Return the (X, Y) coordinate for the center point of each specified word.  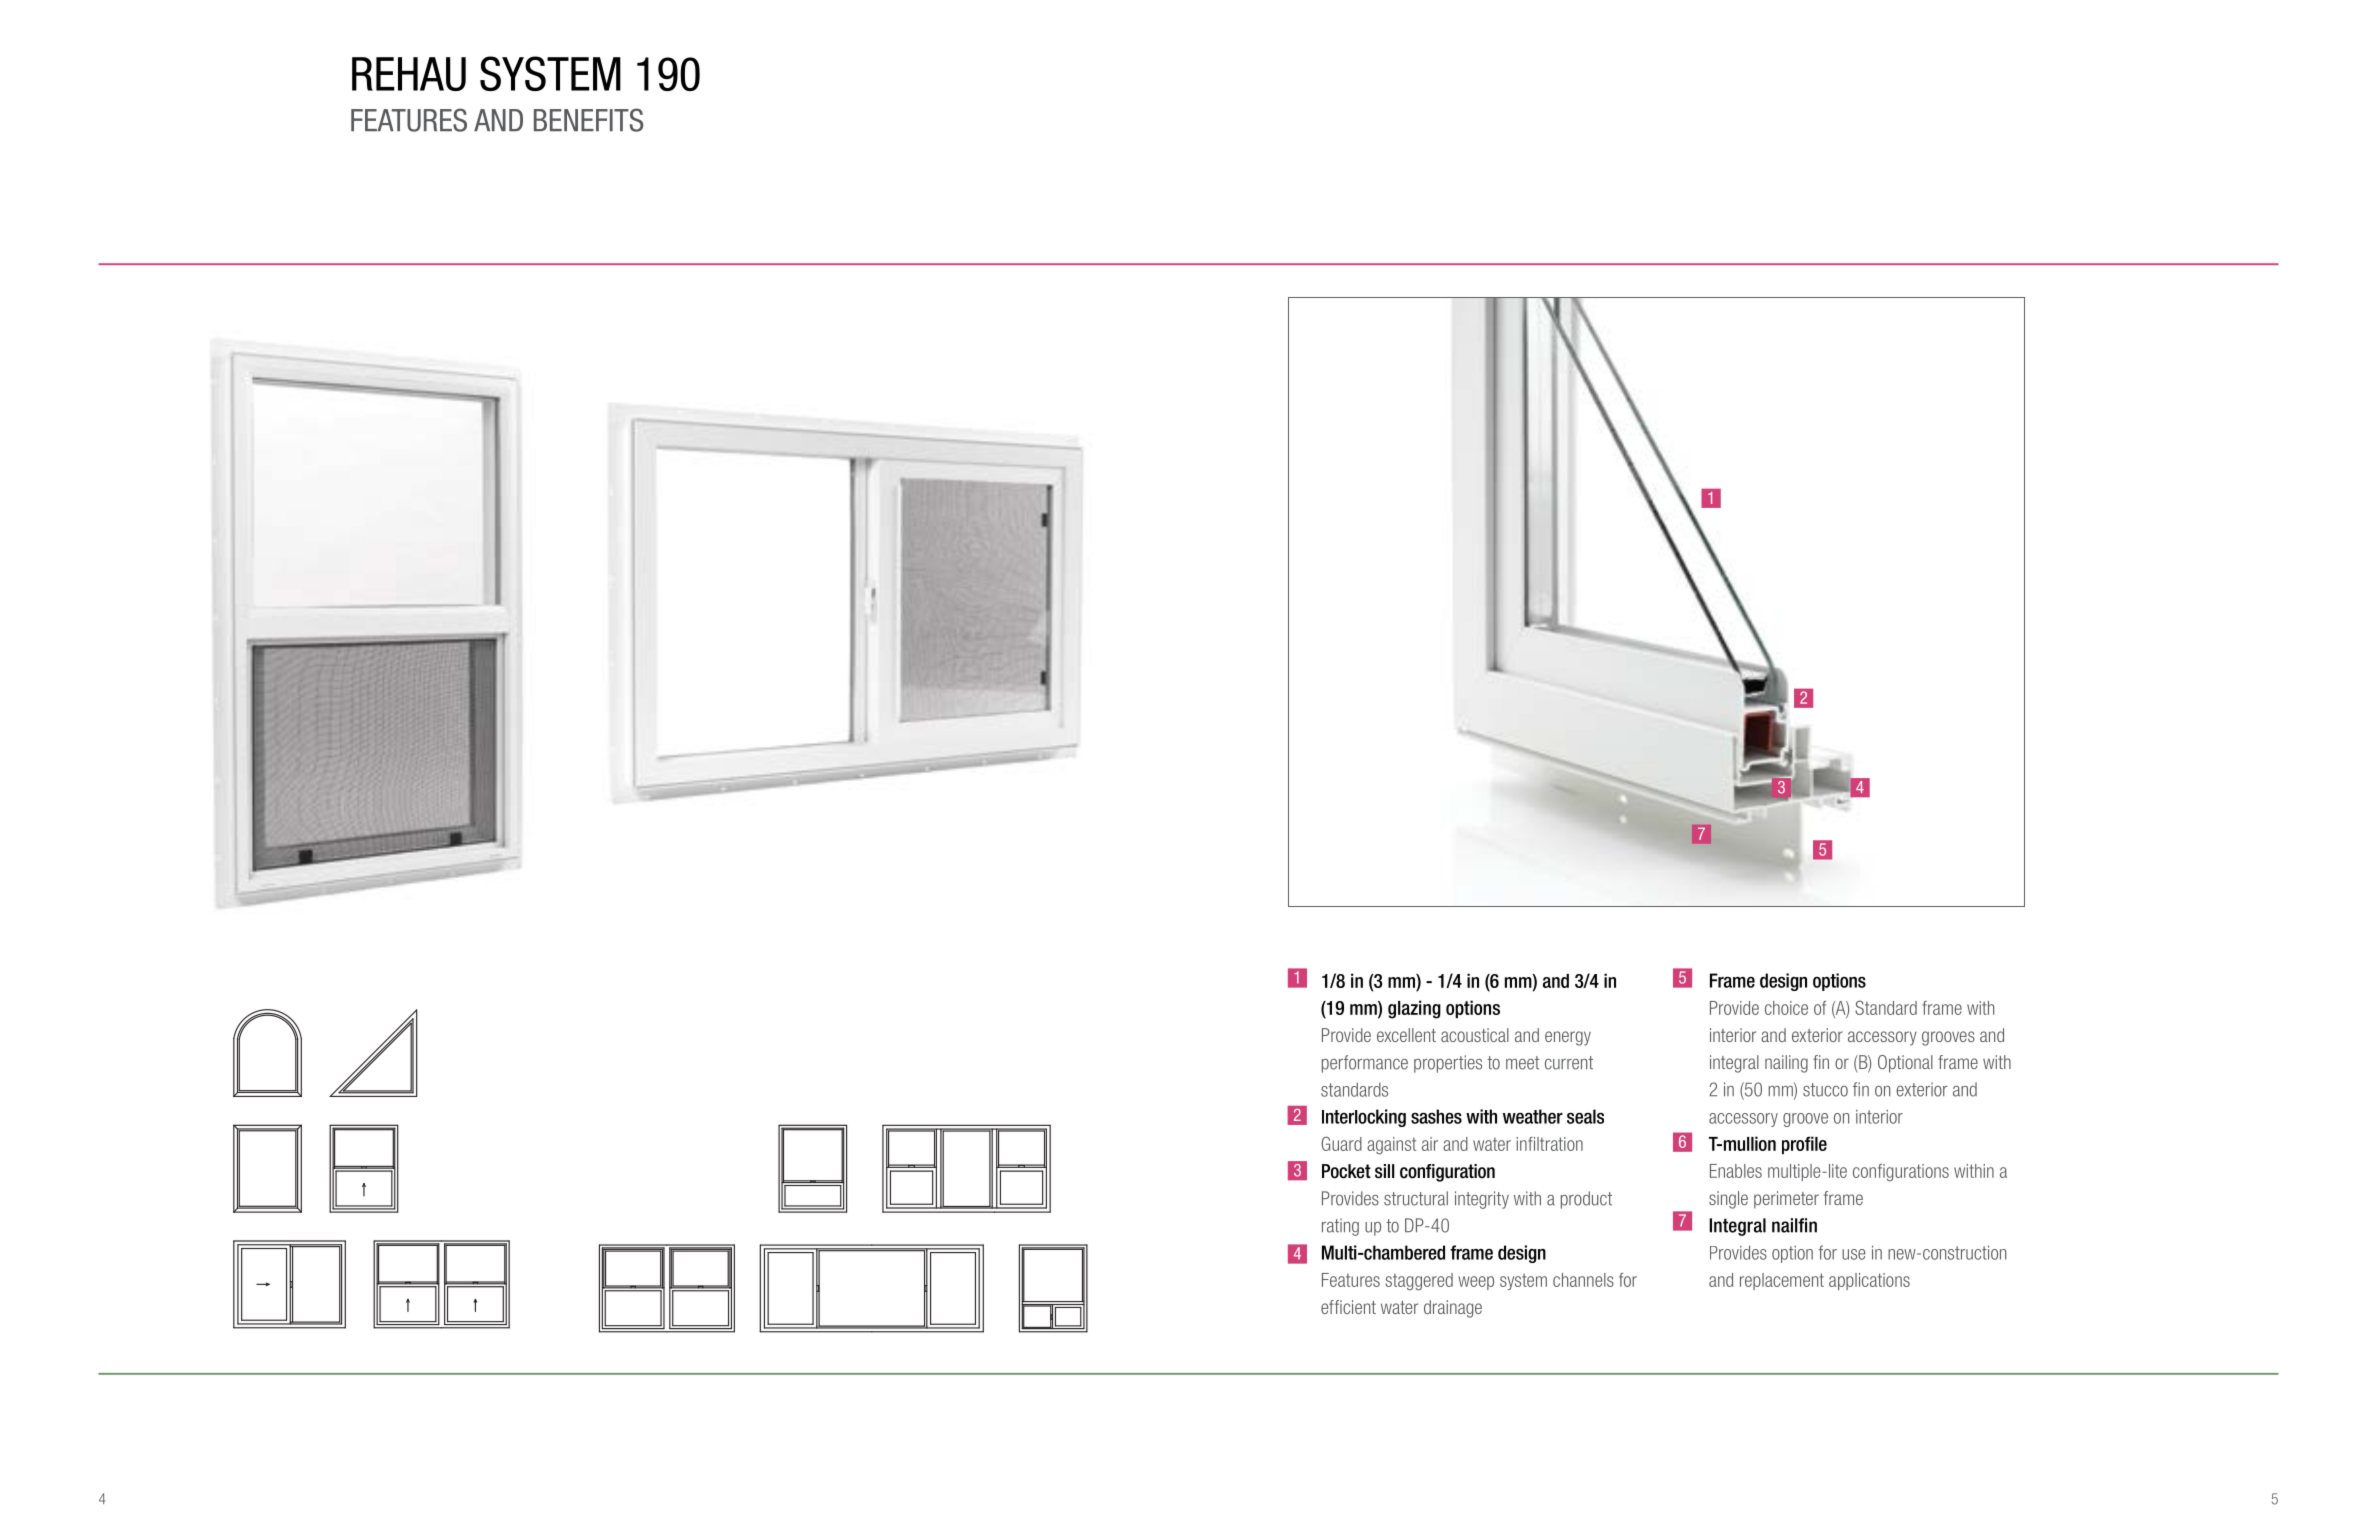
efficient (1348, 1307)
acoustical (1475, 1035)
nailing (1786, 1064)
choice (1786, 1008)
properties (1448, 1064)
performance (1365, 1064)
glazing (1414, 1009)
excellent (1406, 1035)
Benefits (588, 120)
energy (1568, 1038)
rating (1340, 1227)
